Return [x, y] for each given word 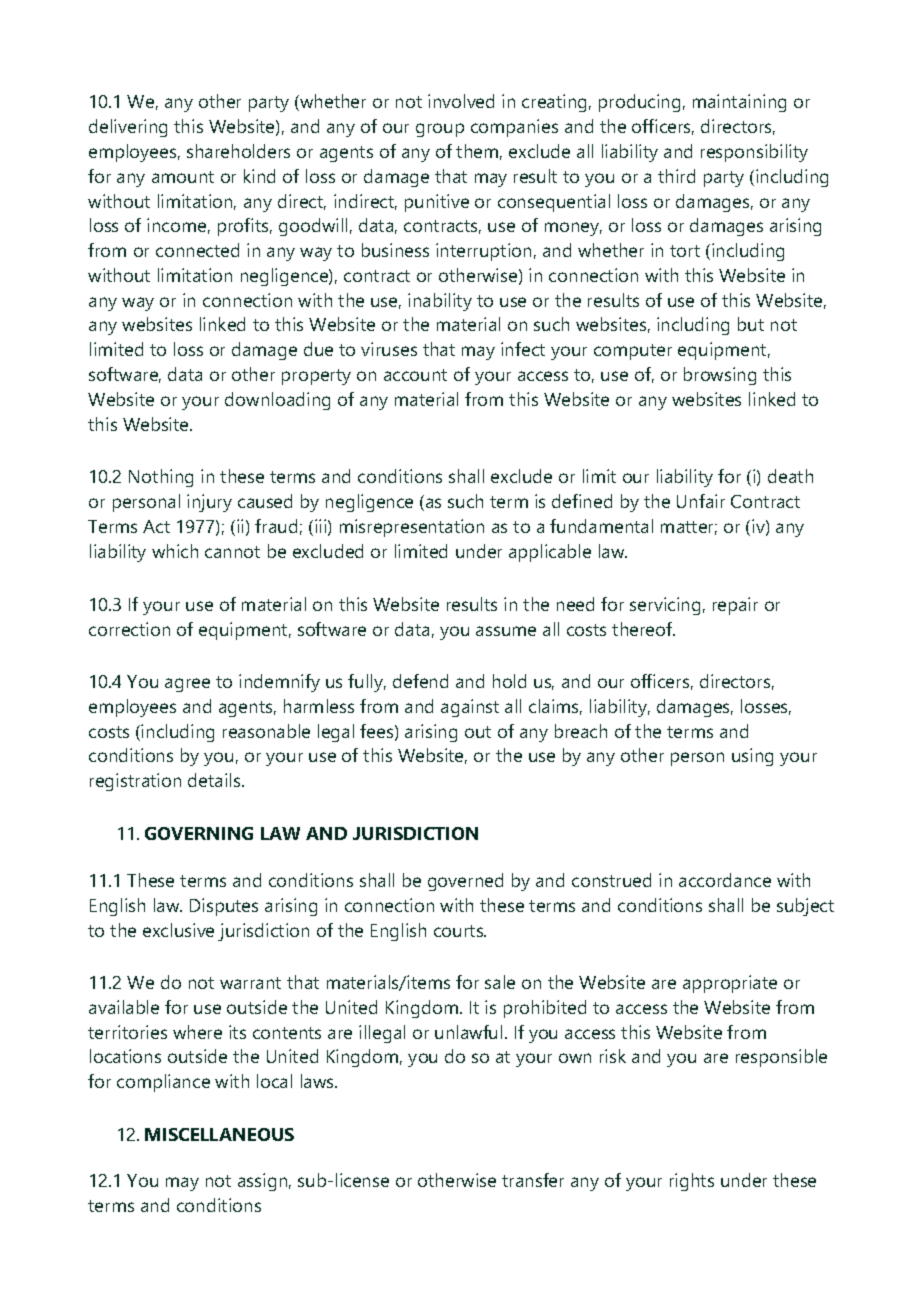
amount [183, 177]
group [440, 130]
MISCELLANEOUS [219, 1134]
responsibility [754, 153]
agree [187, 685]
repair [735, 606]
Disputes [224, 907]
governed [465, 882]
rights [692, 1182]
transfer [533, 1180]
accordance [725, 880]
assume [506, 631]
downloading [277, 401]
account [415, 375]
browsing [720, 376]
